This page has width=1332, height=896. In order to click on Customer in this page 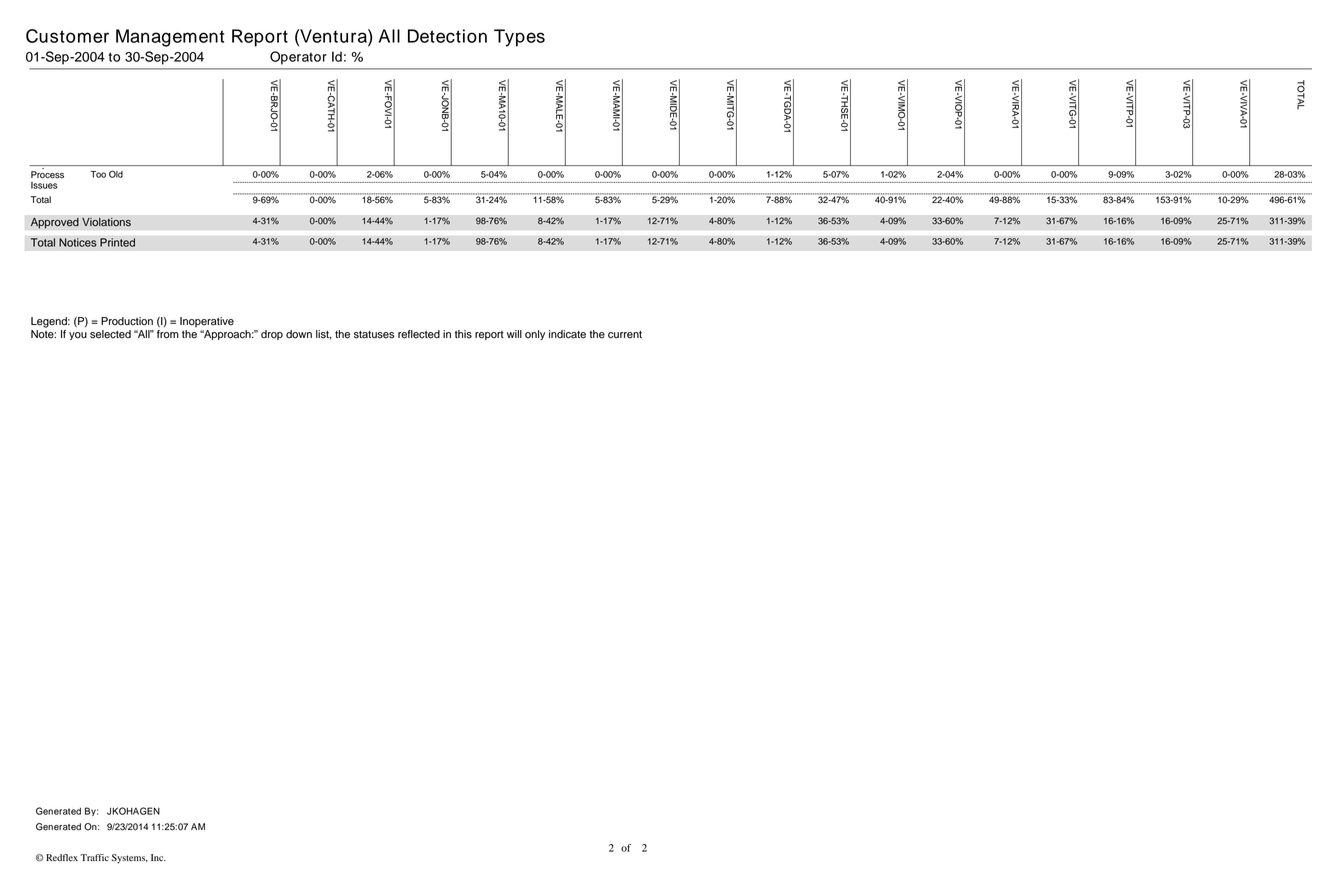, I will do `click(67, 36)`.
